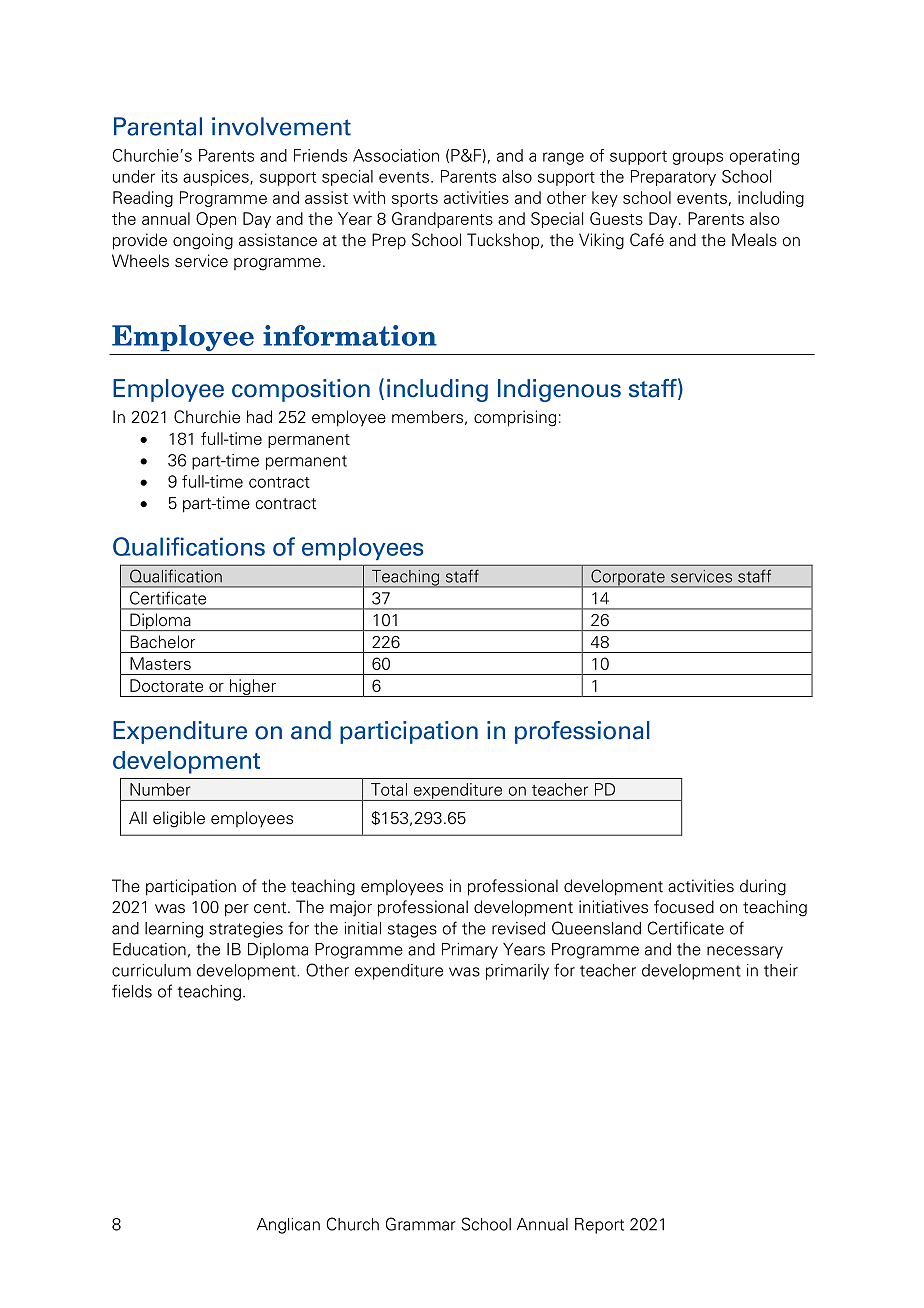  What do you see at coordinates (599, 1226) in the document?
I see `Report` at bounding box center [599, 1226].
